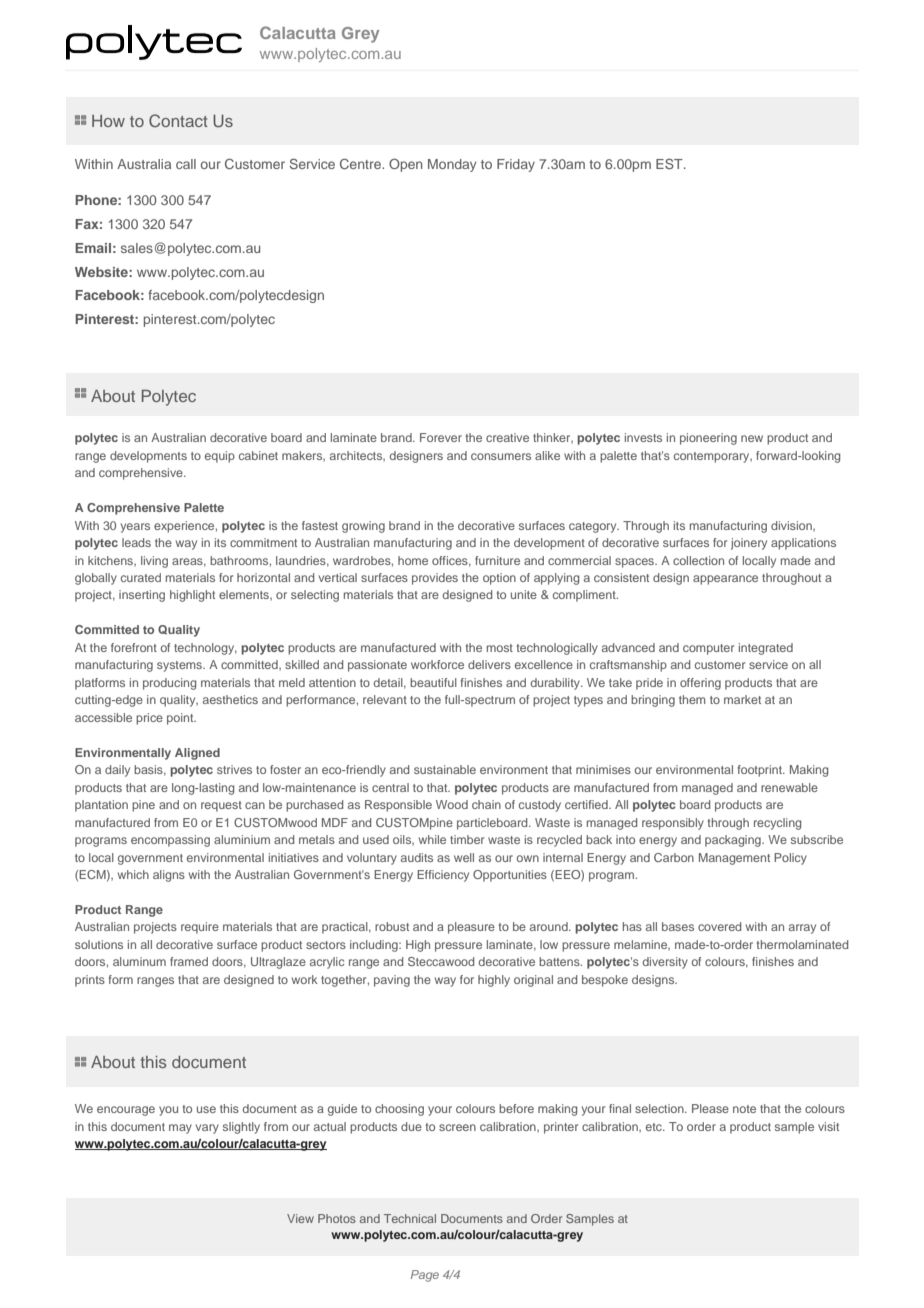 The image size is (924, 1308). I want to click on Monday, so click(452, 165).
